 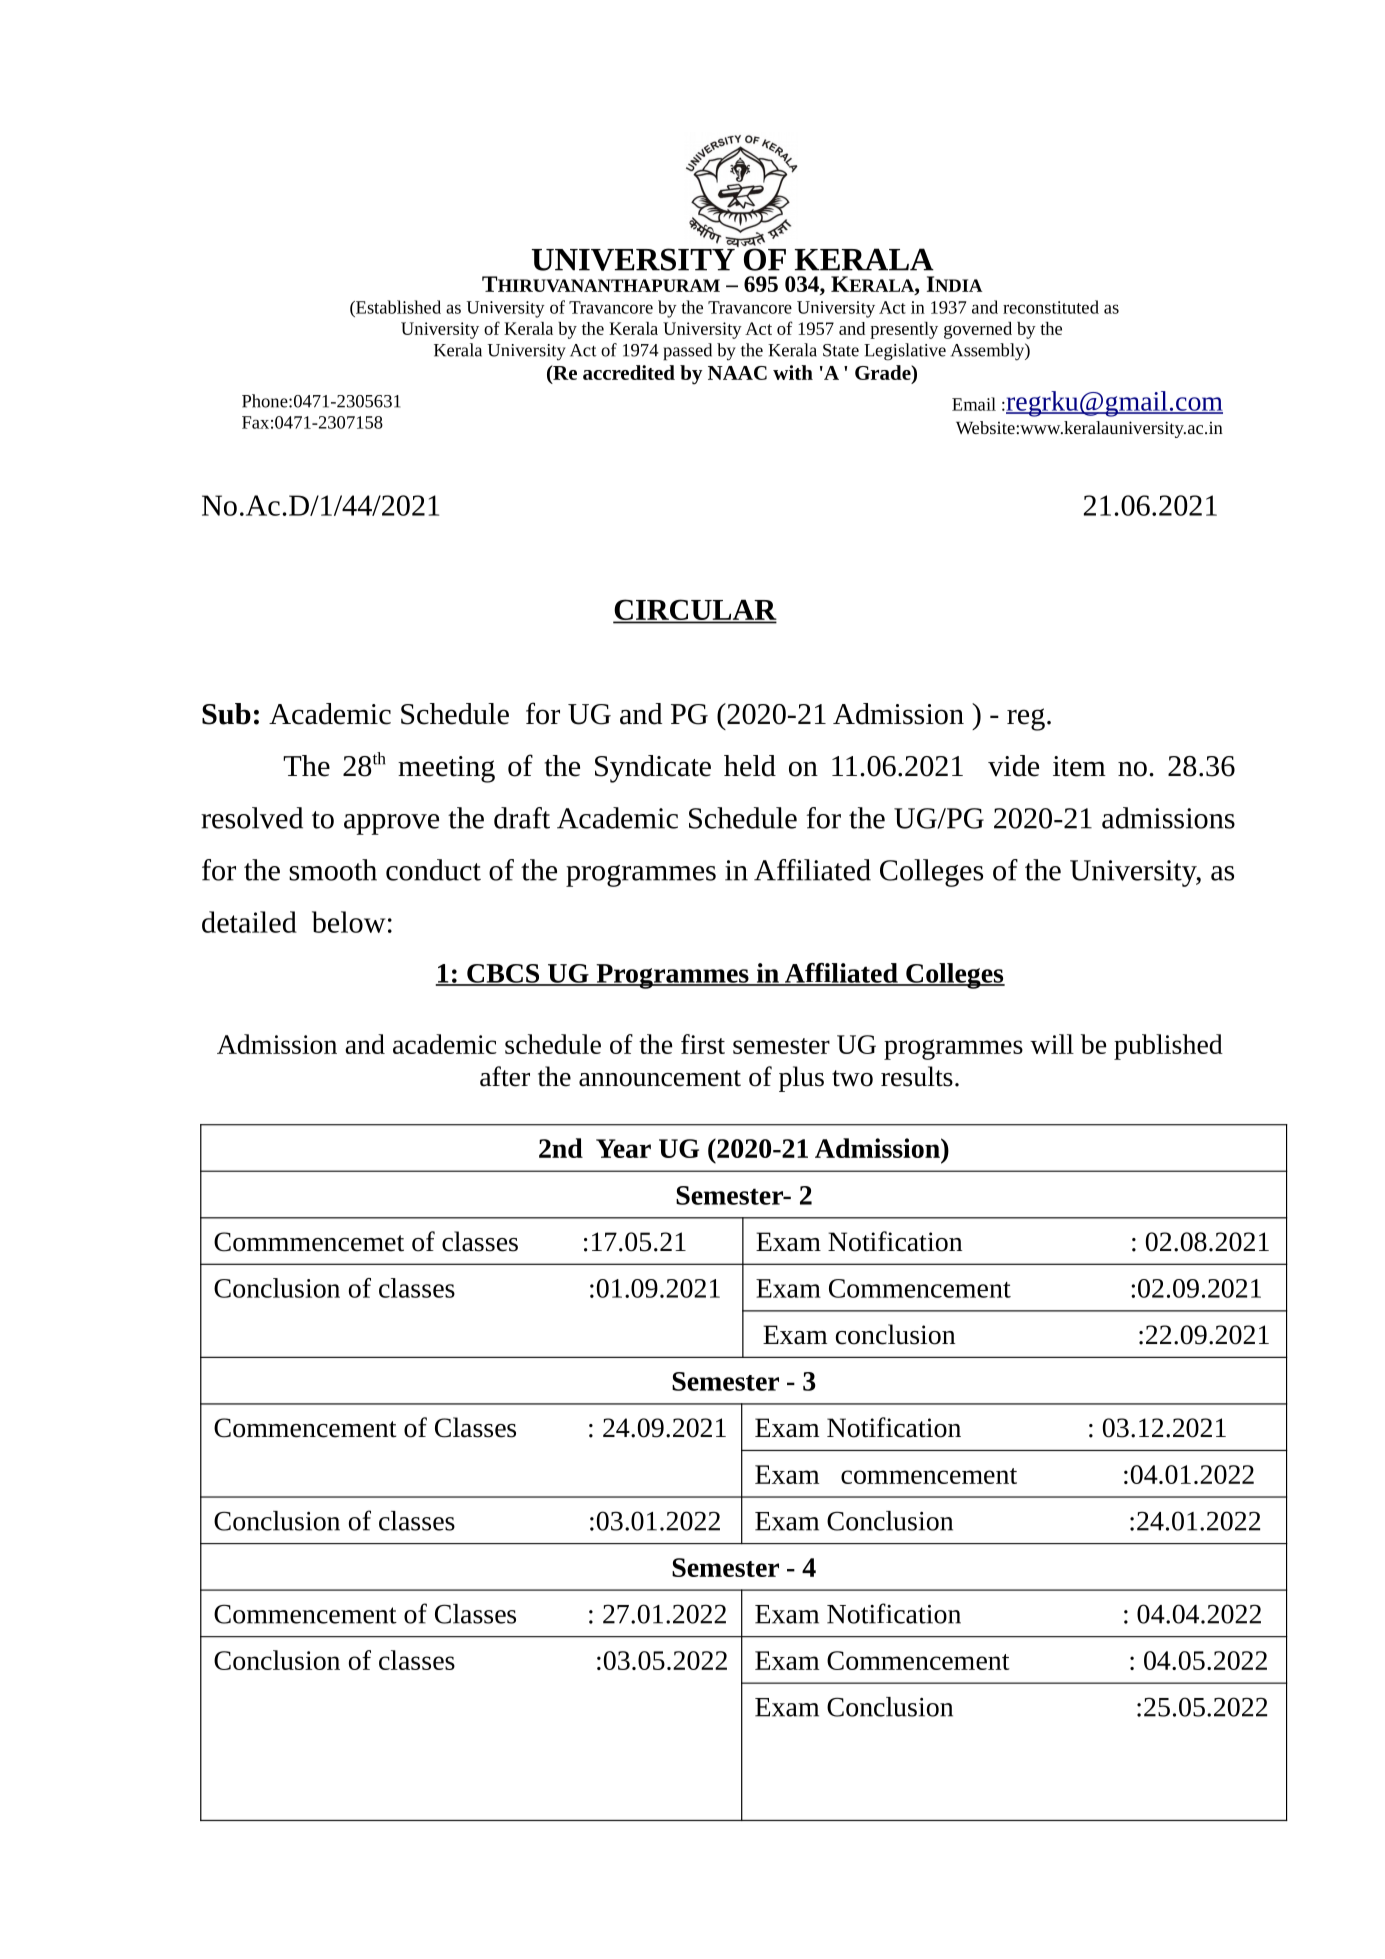 I want to click on Sub, so click(x=226, y=714).
